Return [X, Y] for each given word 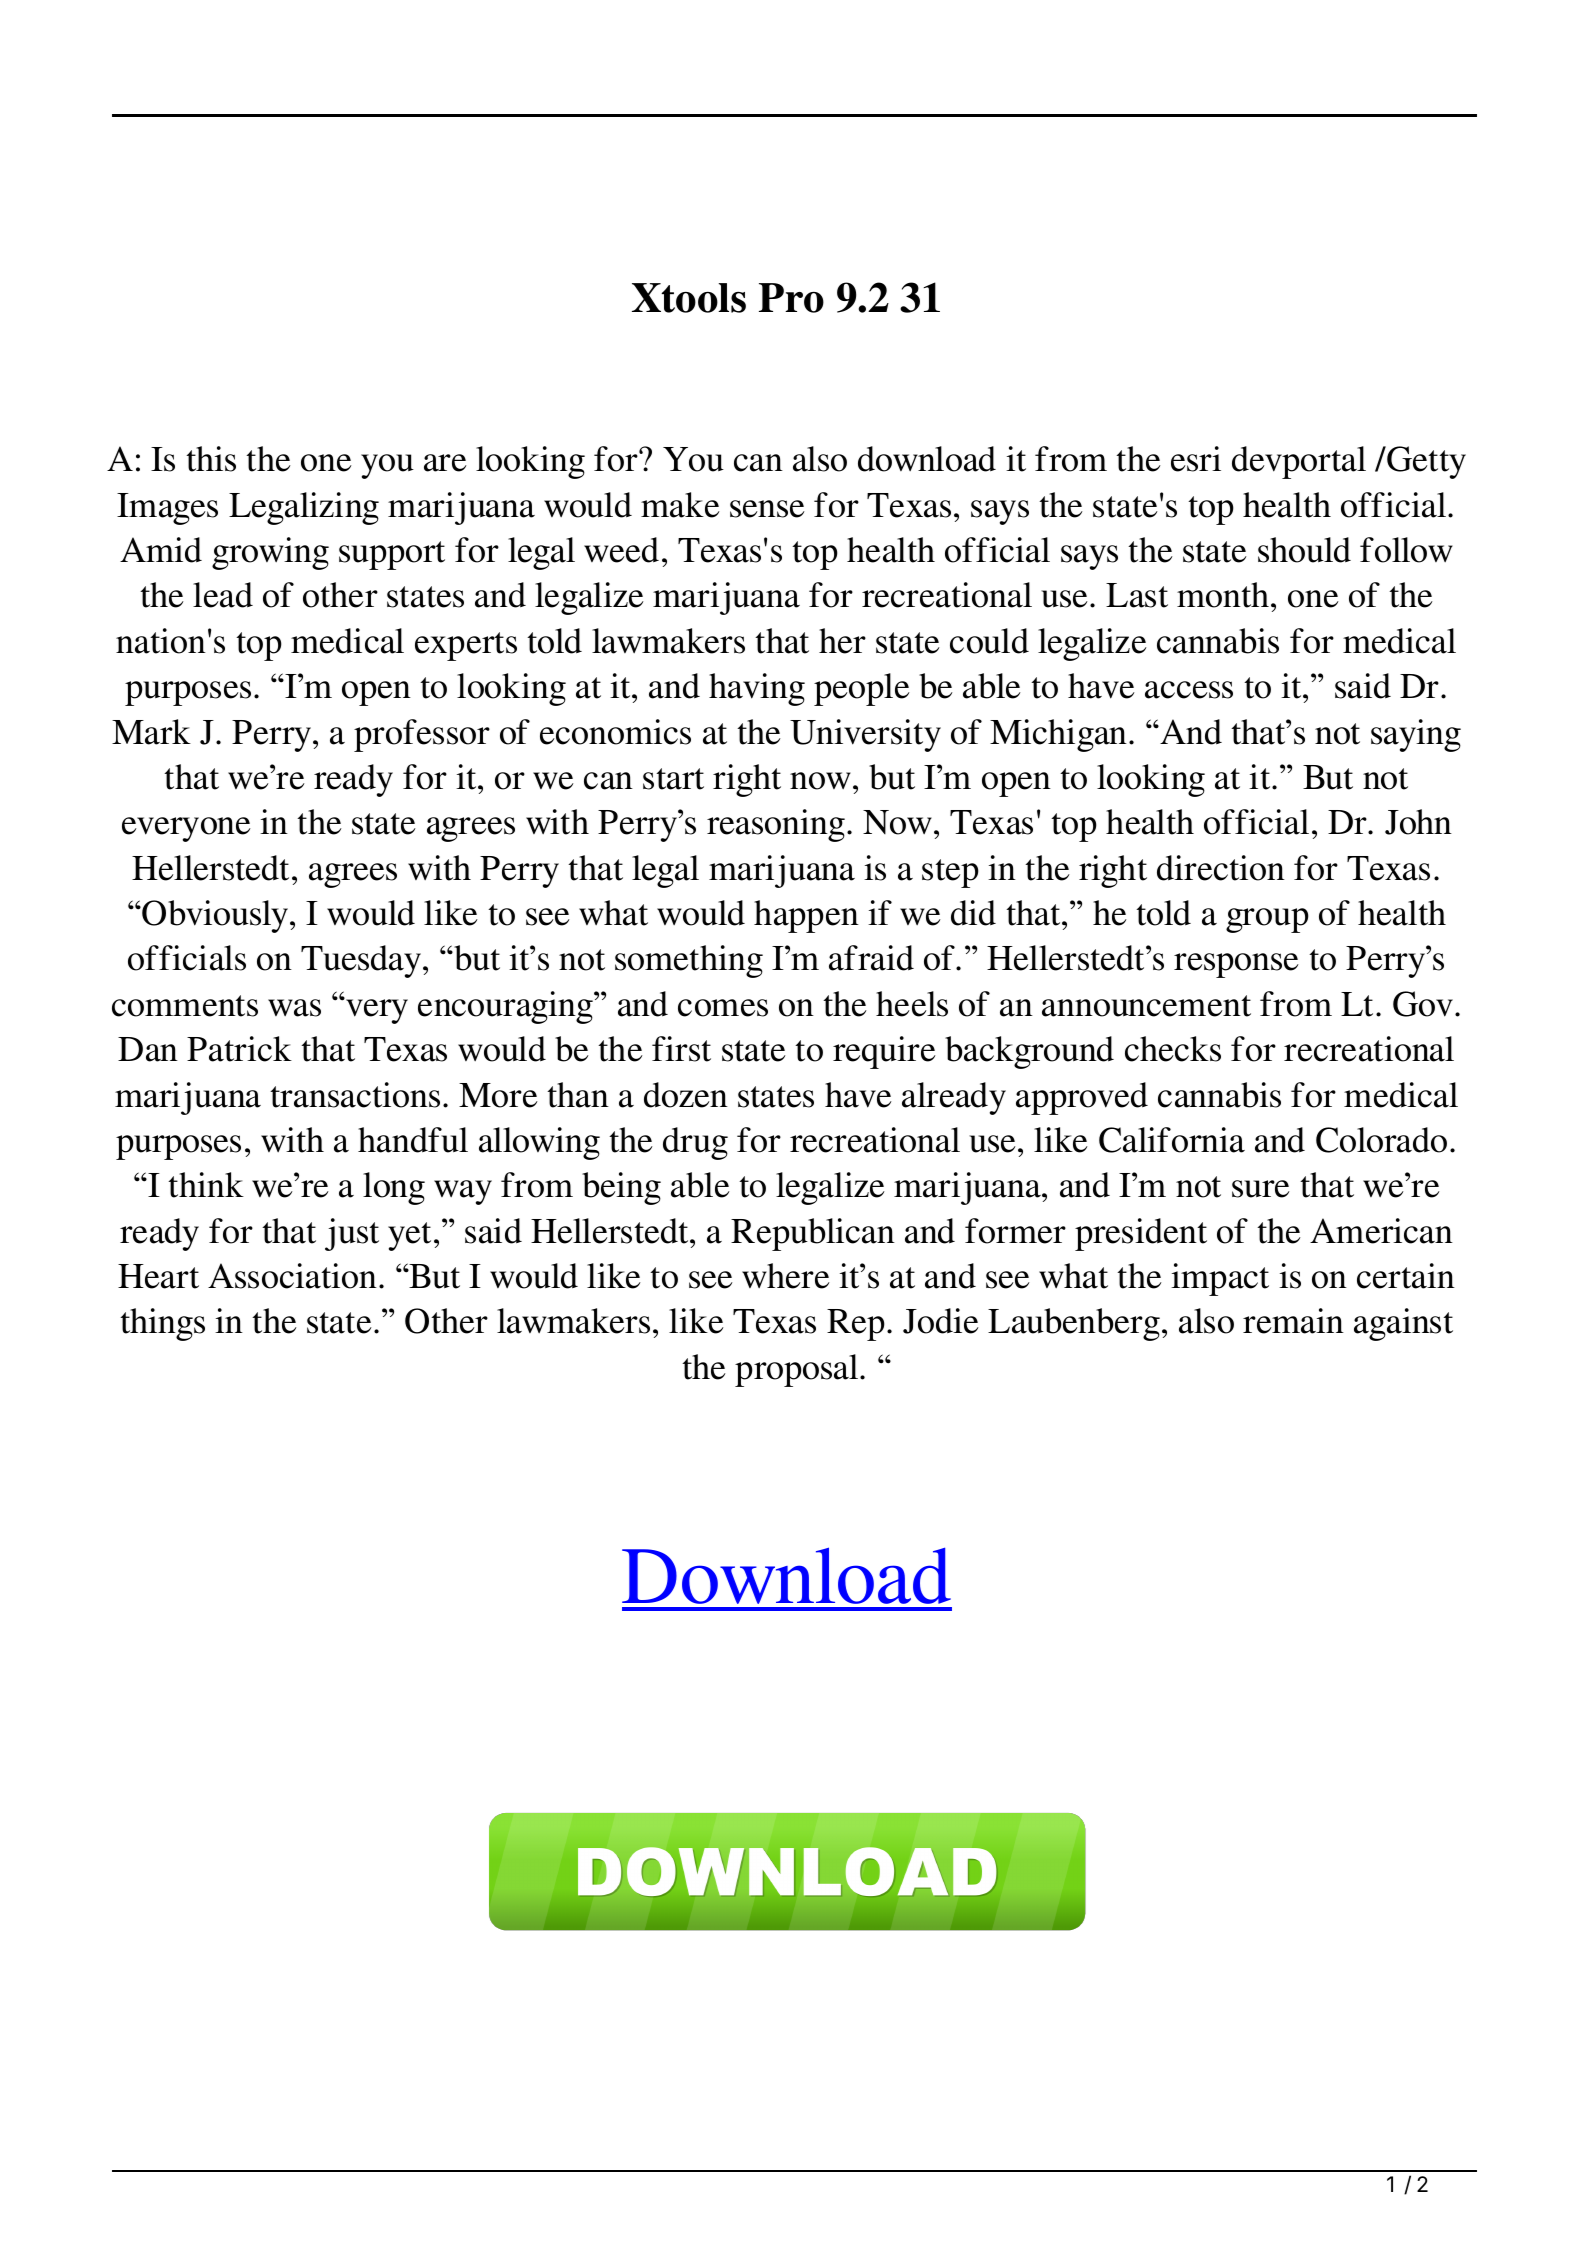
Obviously [216, 916]
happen [806, 916]
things [162, 1324]
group [1267, 920]
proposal [798, 1370]
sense [767, 509]
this [211, 459]
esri [1196, 459]
